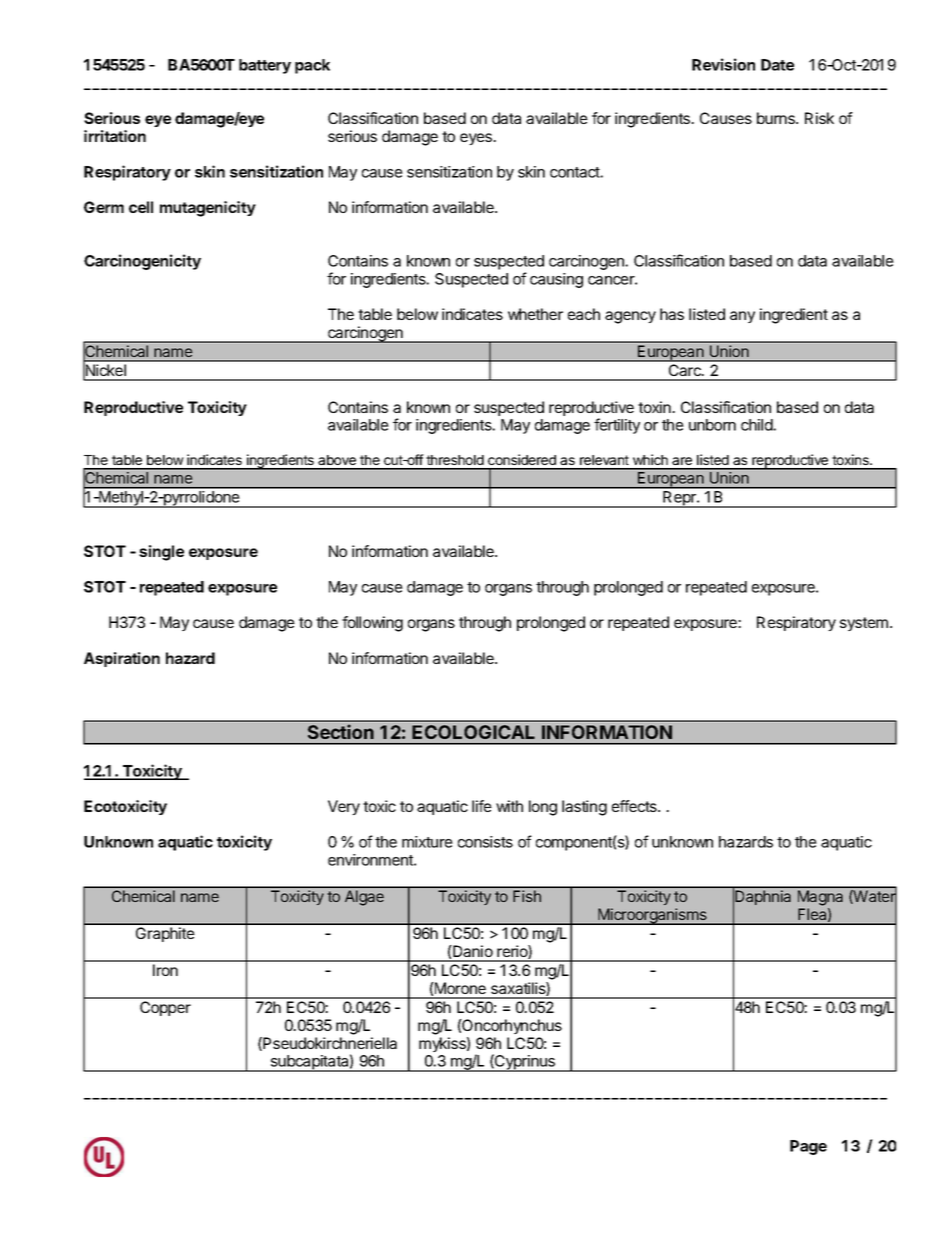 This screenshot has height=1233, width=952. What do you see at coordinates (364, 898) in the screenshot?
I see `Algae` at bounding box center [364, 898].
